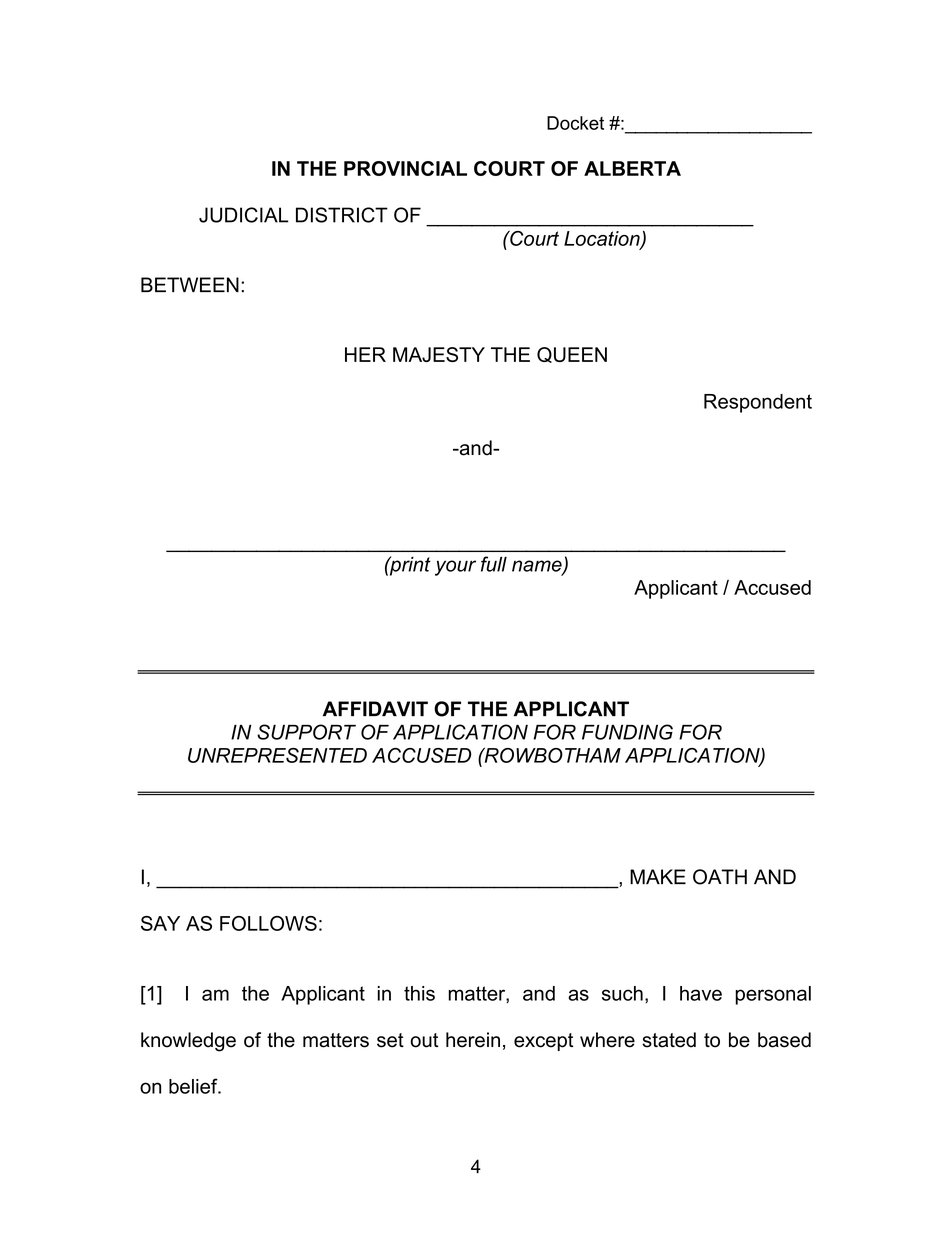  I want to click on PROVINCIAL, so click(405, 168).
